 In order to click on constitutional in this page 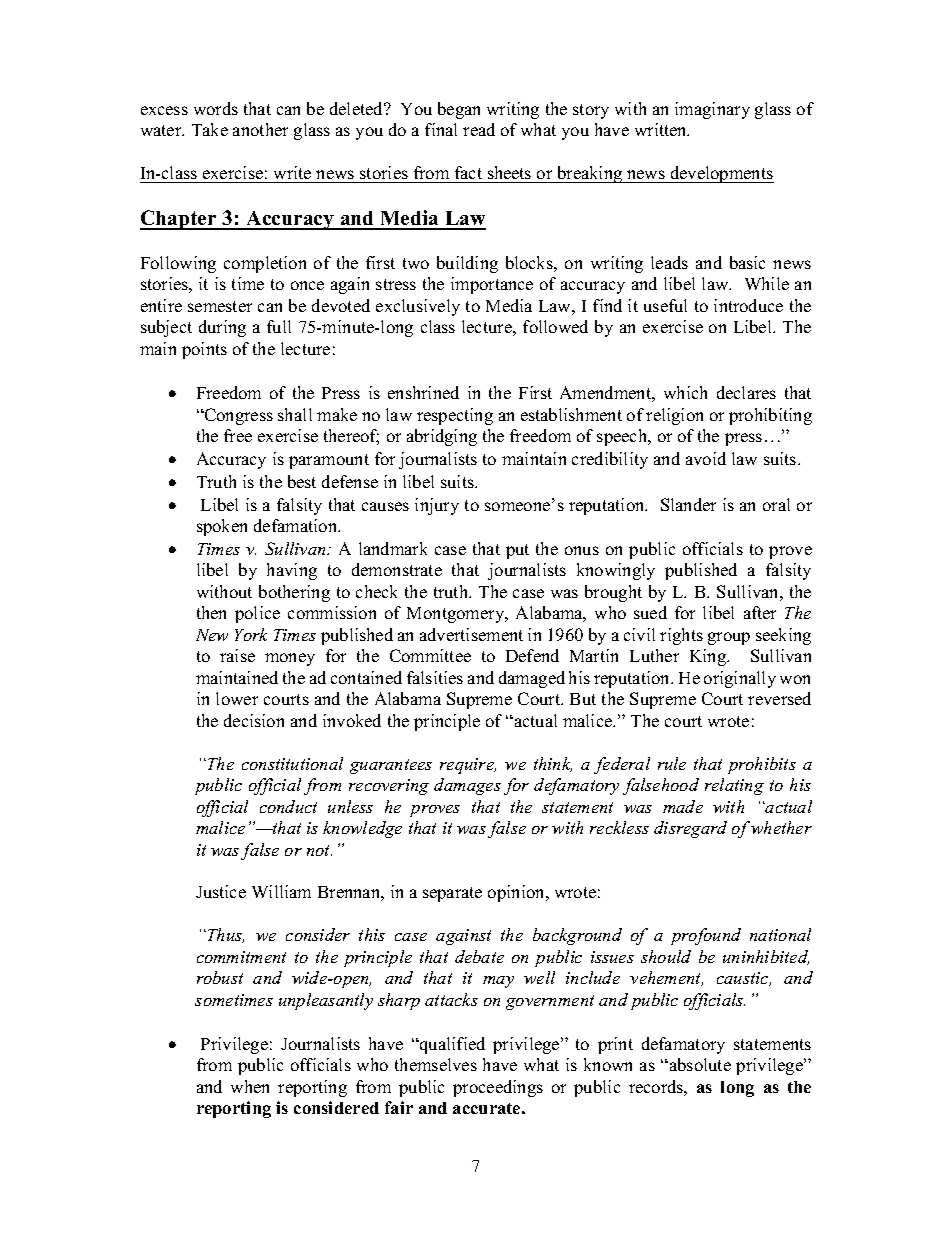, I will do `click(292, 763)`.
